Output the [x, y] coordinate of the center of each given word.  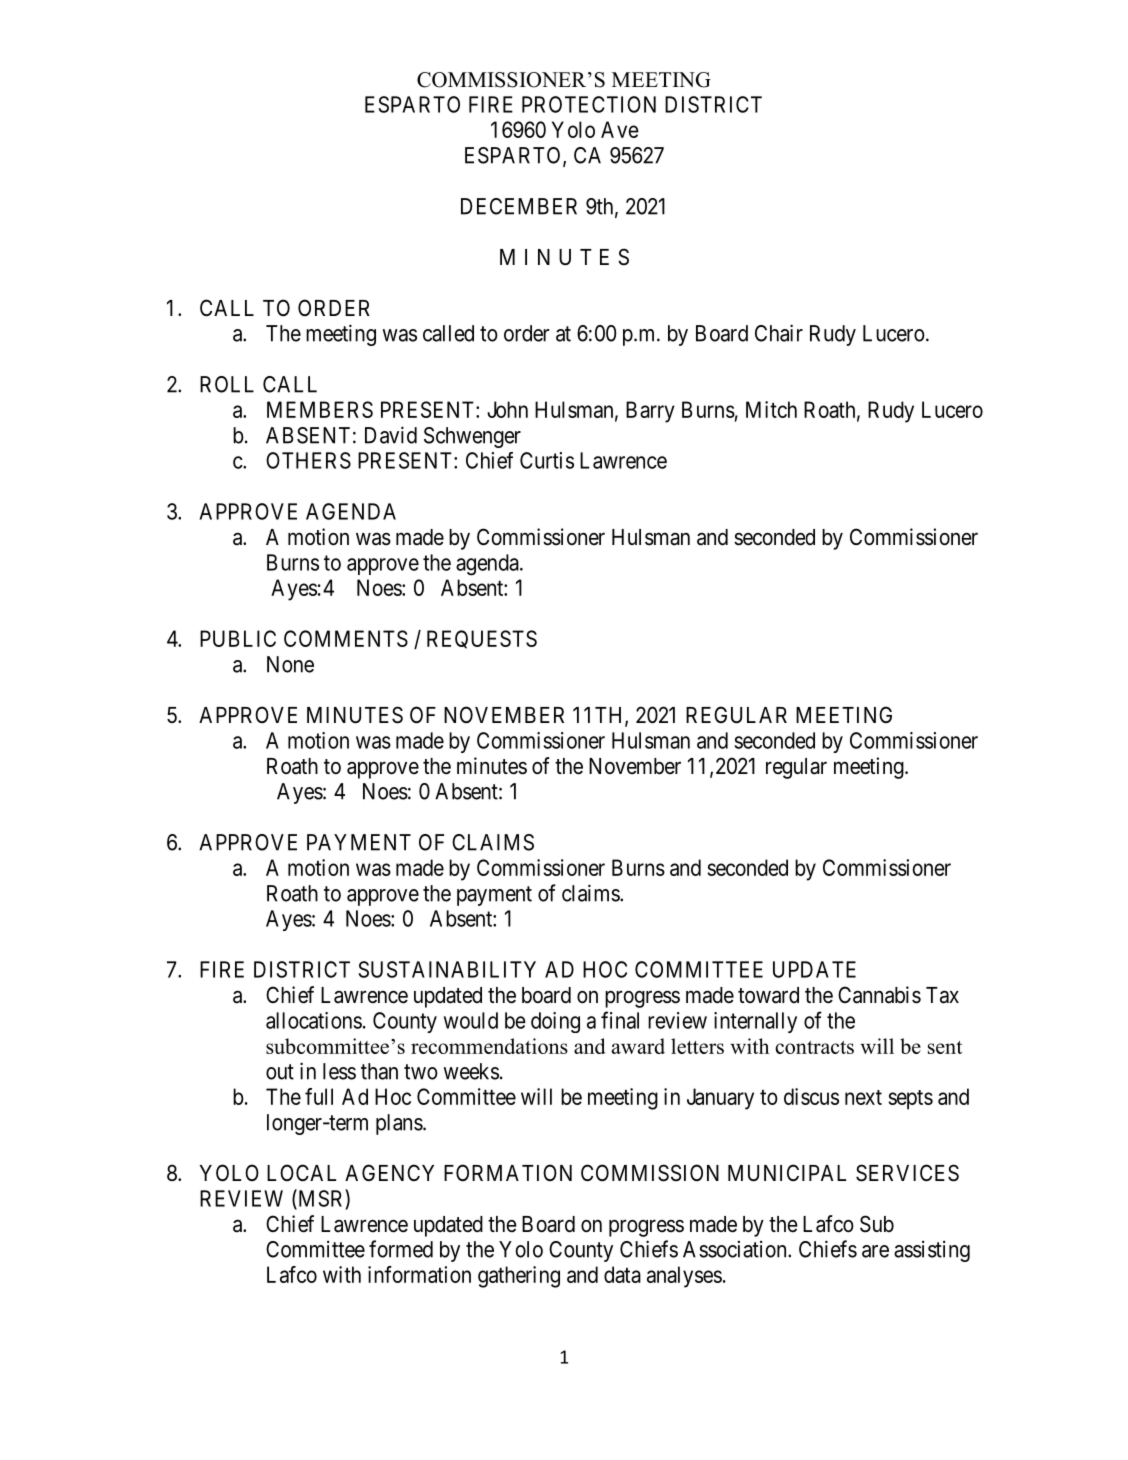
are [875, 1251]
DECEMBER [519, 206]
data [622, 1274]
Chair [779, 333]
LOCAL [301, 1172]
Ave [620, 129]
